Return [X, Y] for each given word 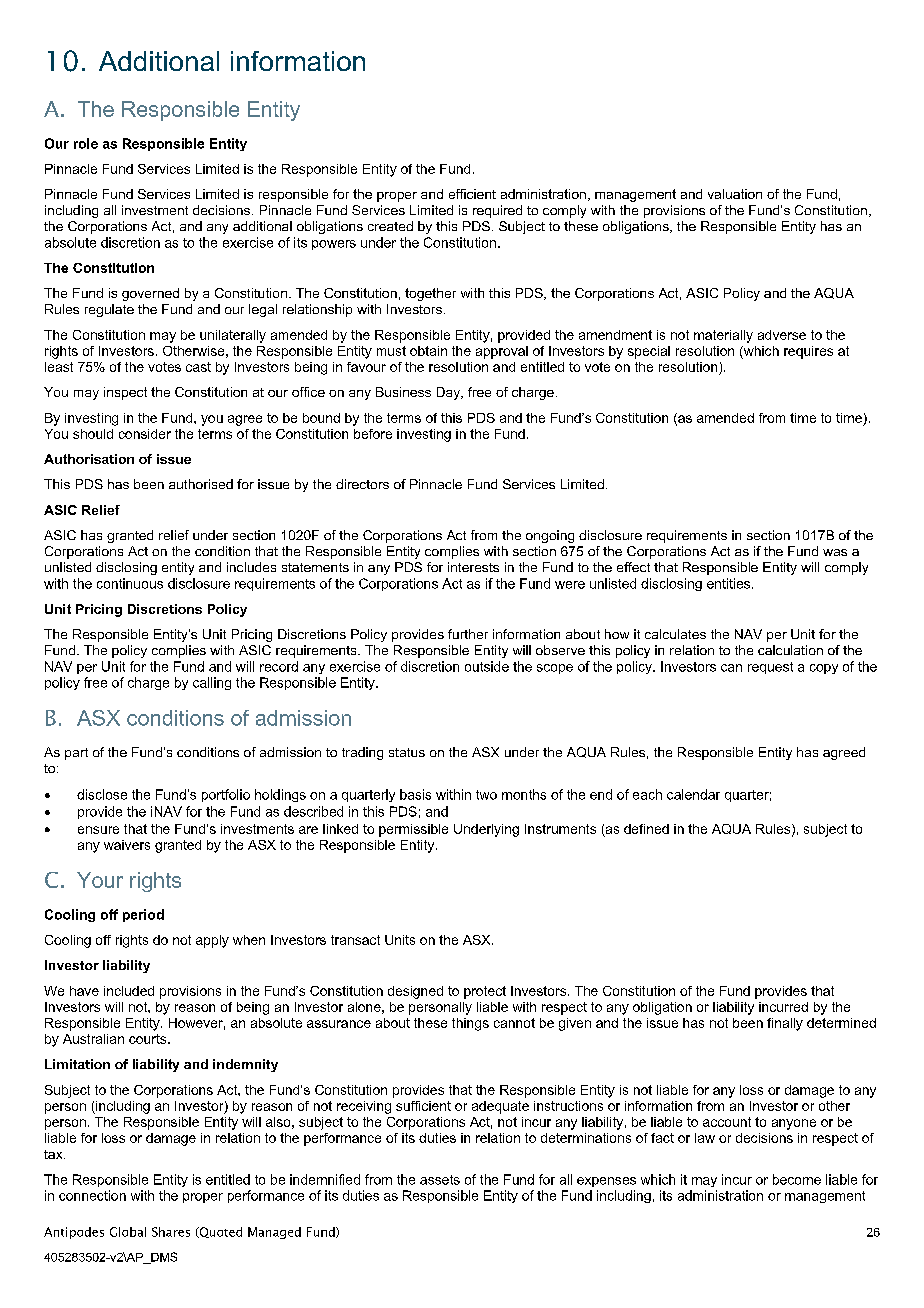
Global [128, 1232]
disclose [102, 794]
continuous [130, 583]
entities [728, 583]
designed [415, 992]
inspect [125, 393]
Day [449, 393]
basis [415, 794]
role [86, 143]
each [647, 794]
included [129, 991]
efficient [472, 194]
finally [785, 1024]
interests [473, 567]
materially [723, 336]
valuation [735, 194]
